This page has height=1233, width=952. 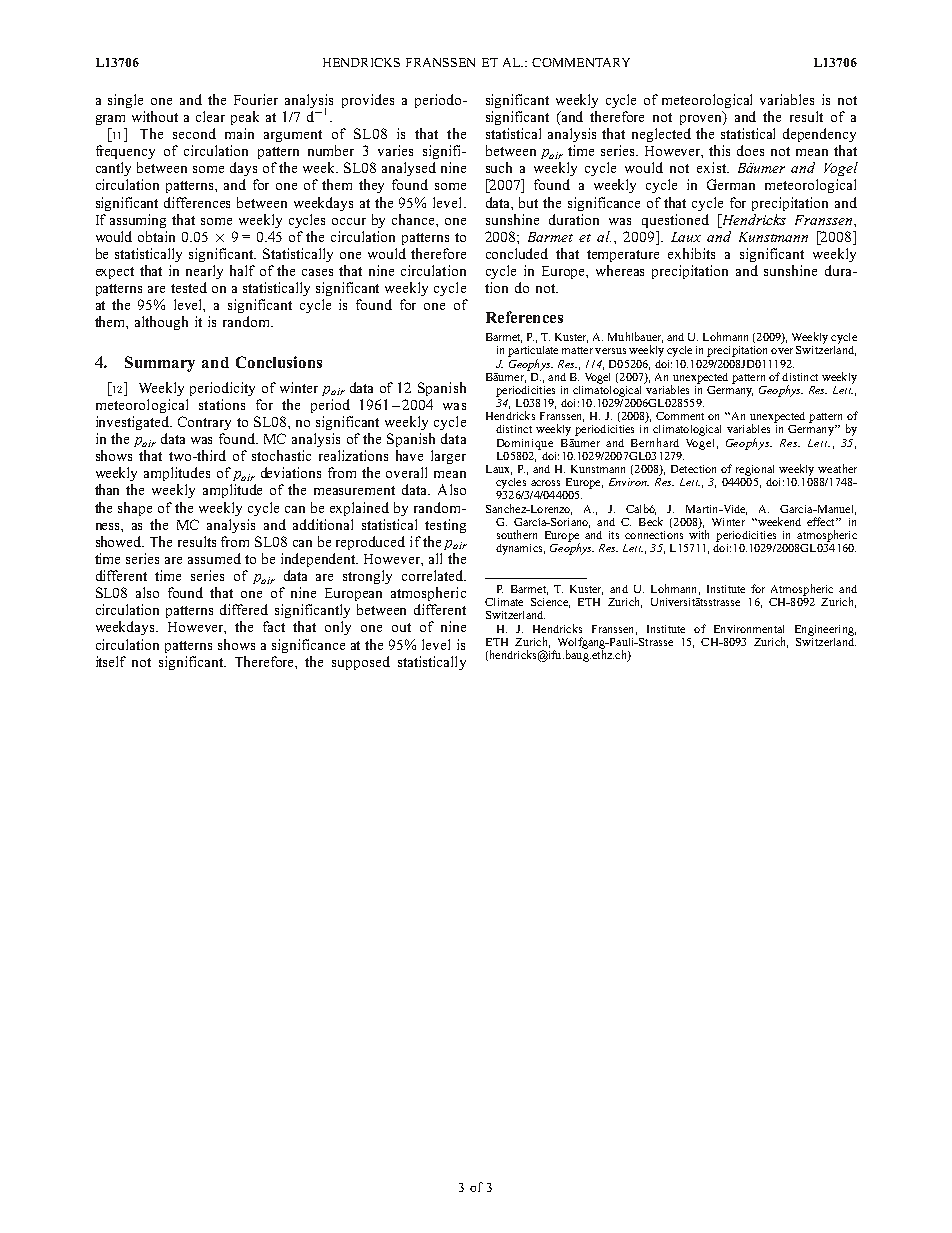 I want to click on varies, so click(x=395, y=150).
